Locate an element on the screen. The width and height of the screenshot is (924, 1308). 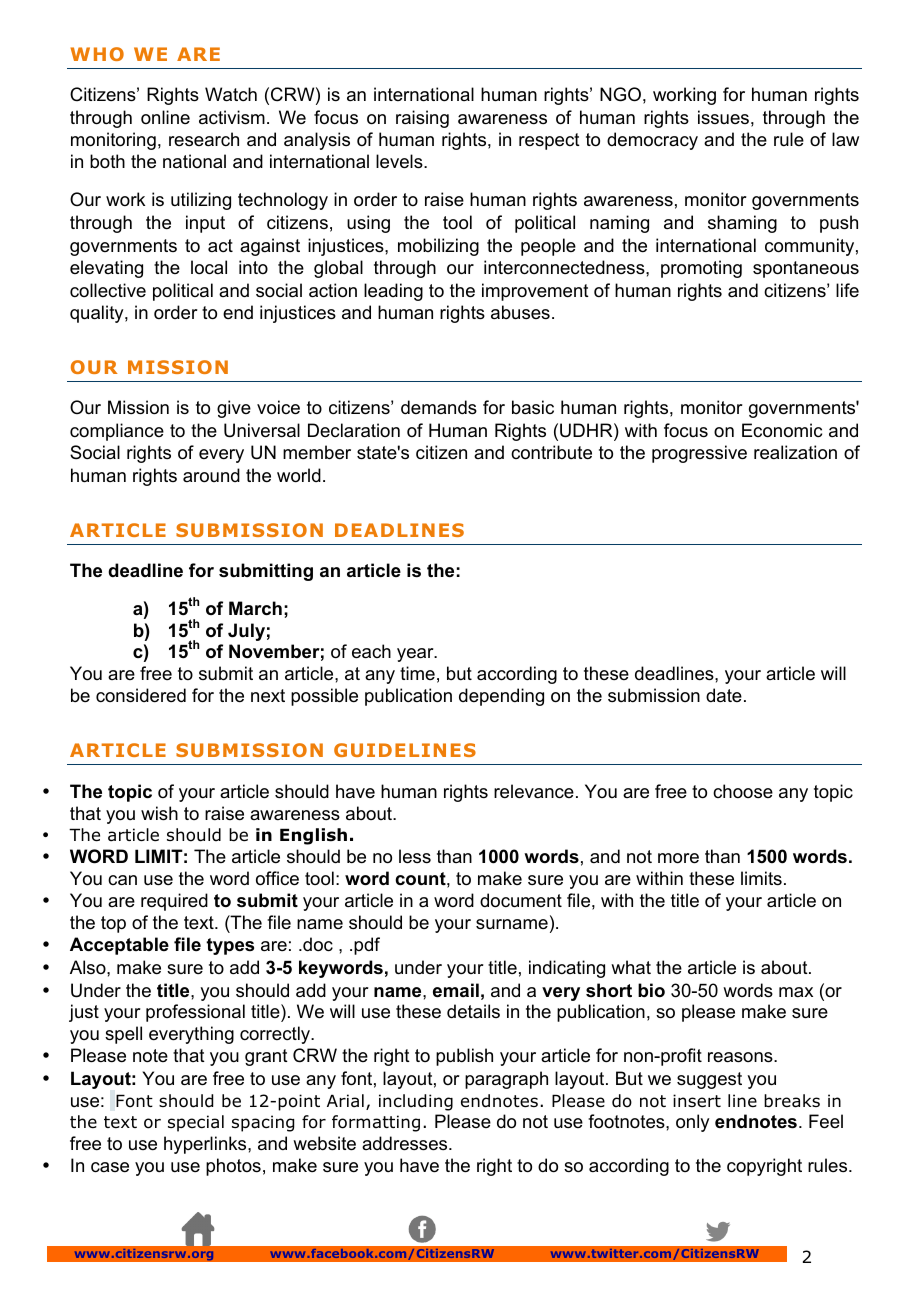
March is located at coordinates (255, 608).
